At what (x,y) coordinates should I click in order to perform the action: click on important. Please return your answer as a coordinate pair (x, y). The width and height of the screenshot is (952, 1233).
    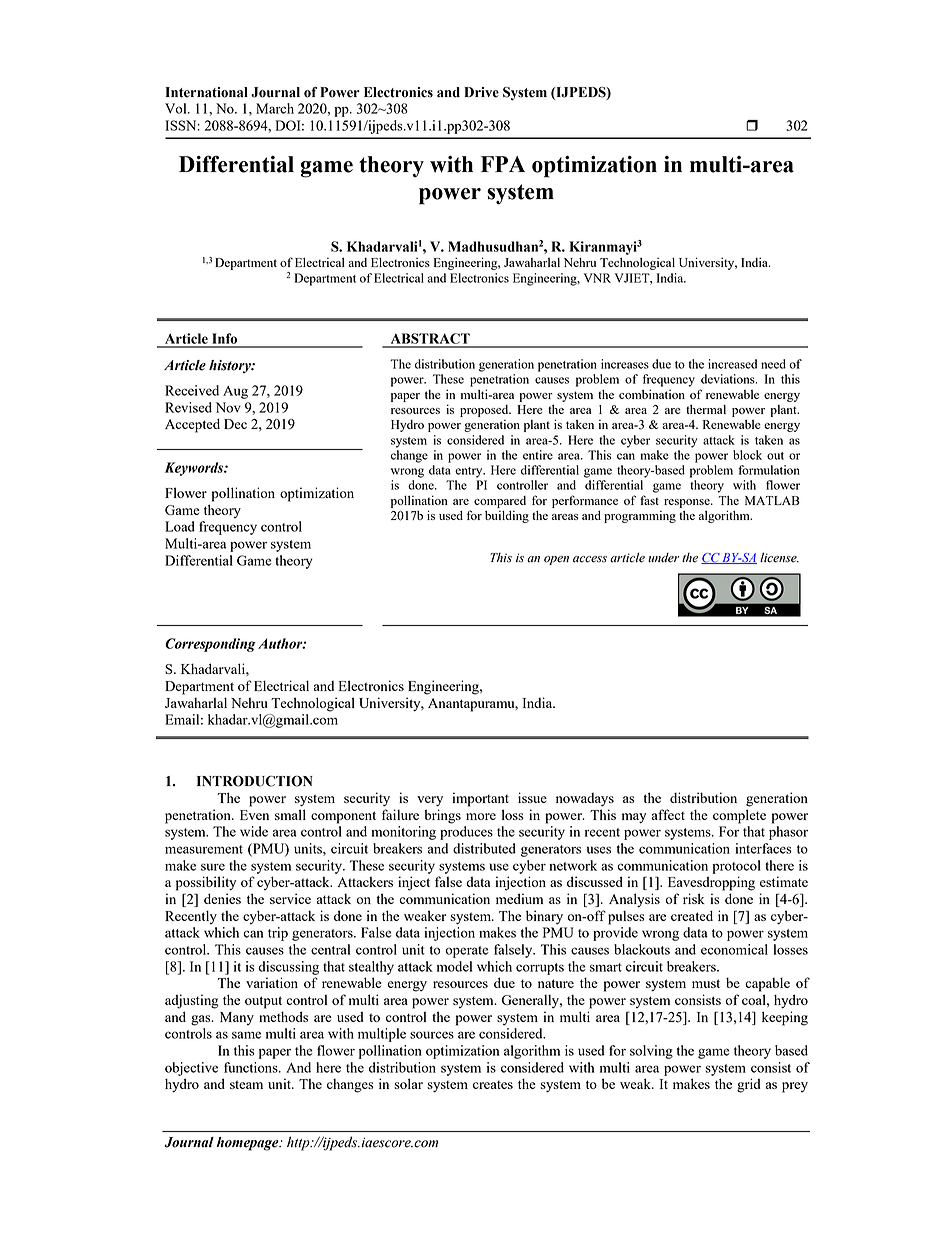
    Looking at the image, I should click on (480, 799).
